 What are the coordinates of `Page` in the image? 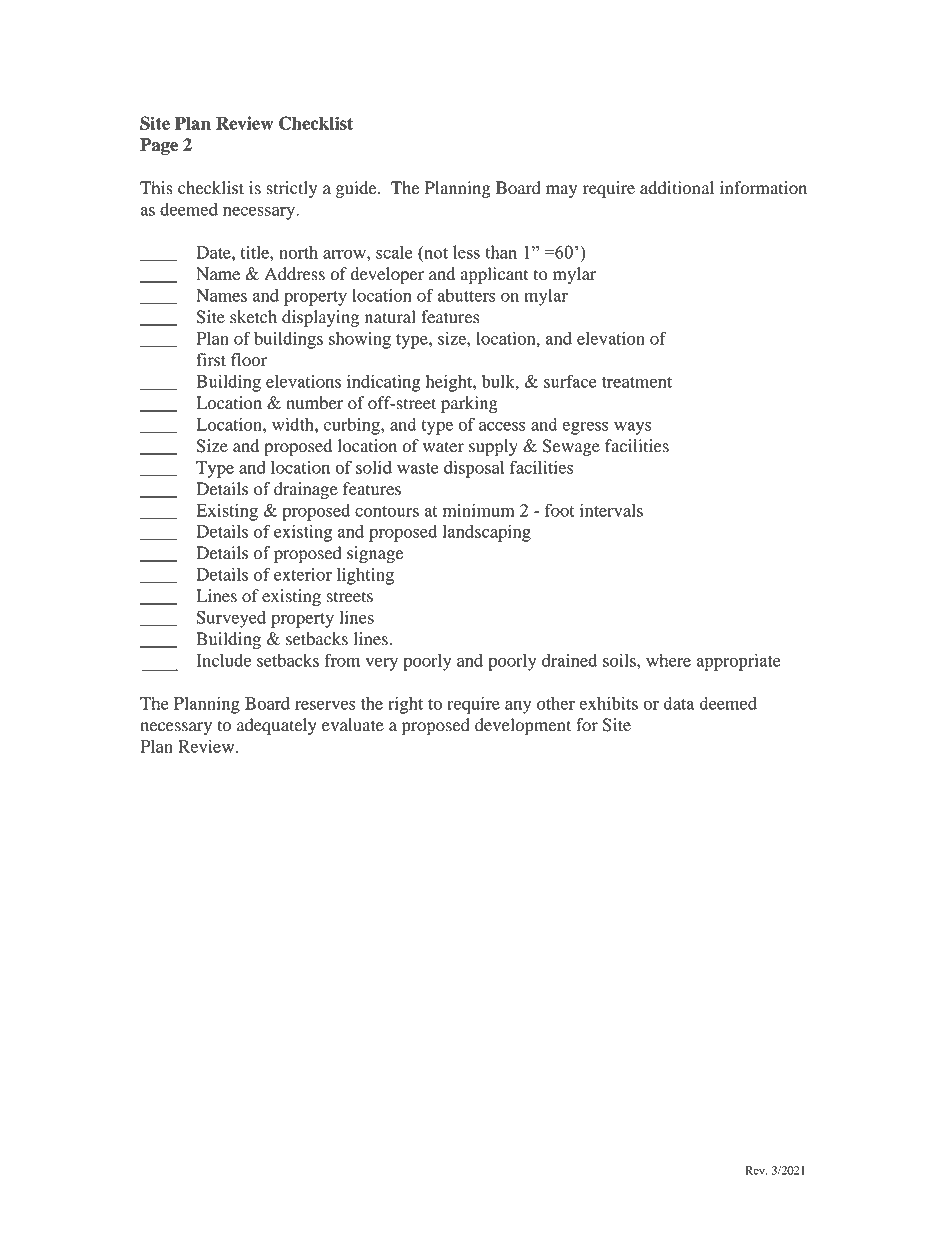 It's located at (159, 146).
